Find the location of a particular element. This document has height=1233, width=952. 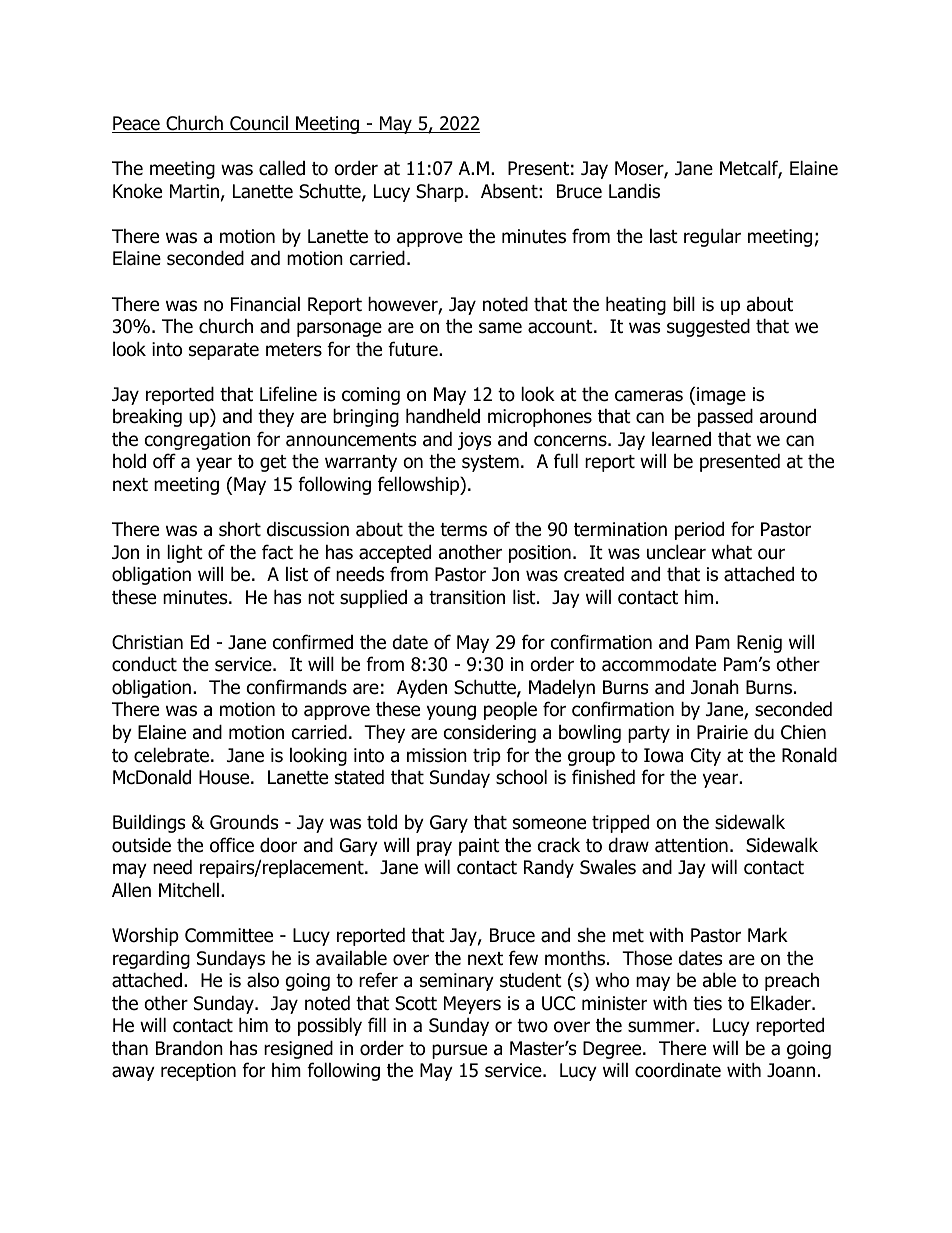

separate is located at coordinates (224, 351).
